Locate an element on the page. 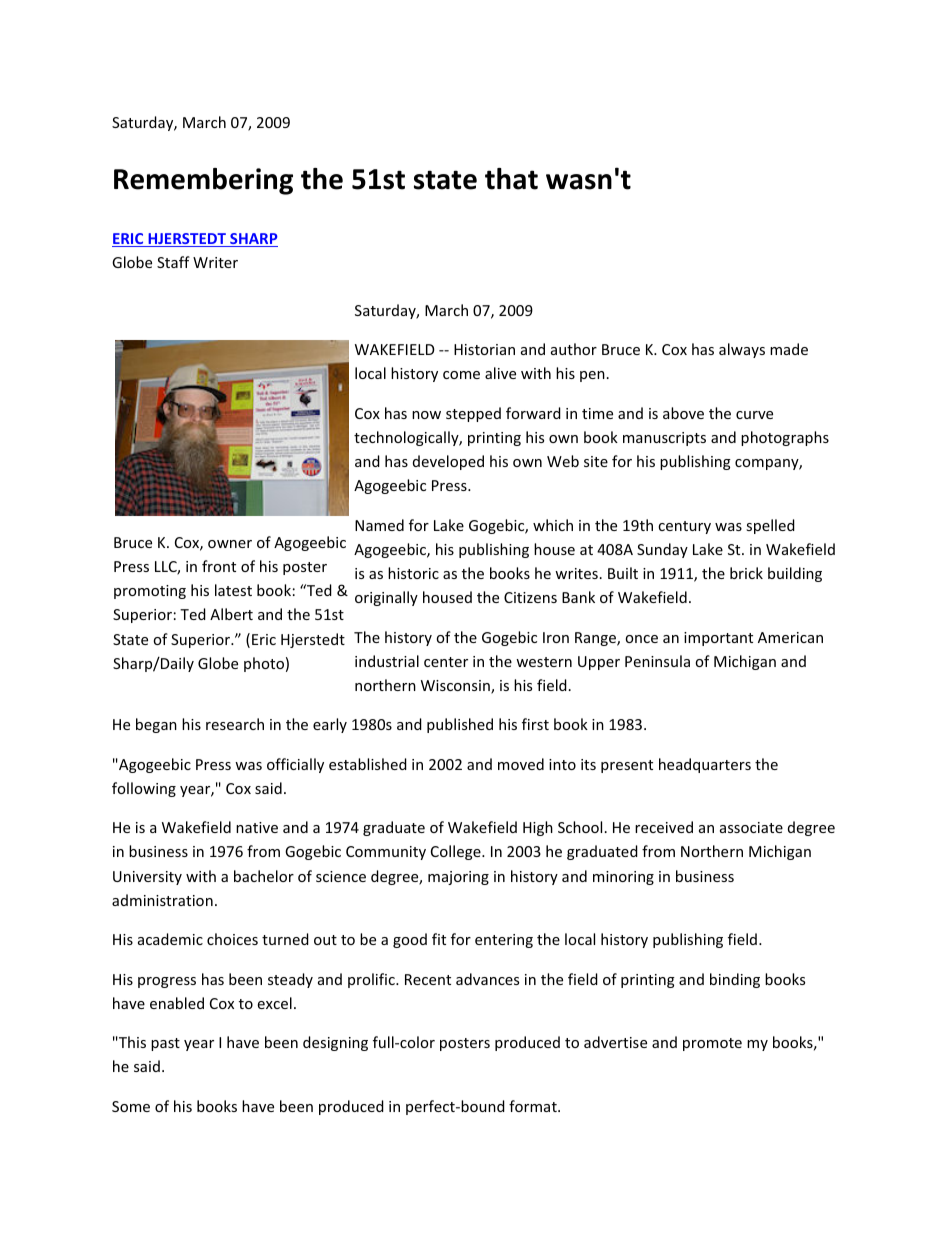 The width and height of the image is (952, 1233). that is located at coordinates (511, 179).
